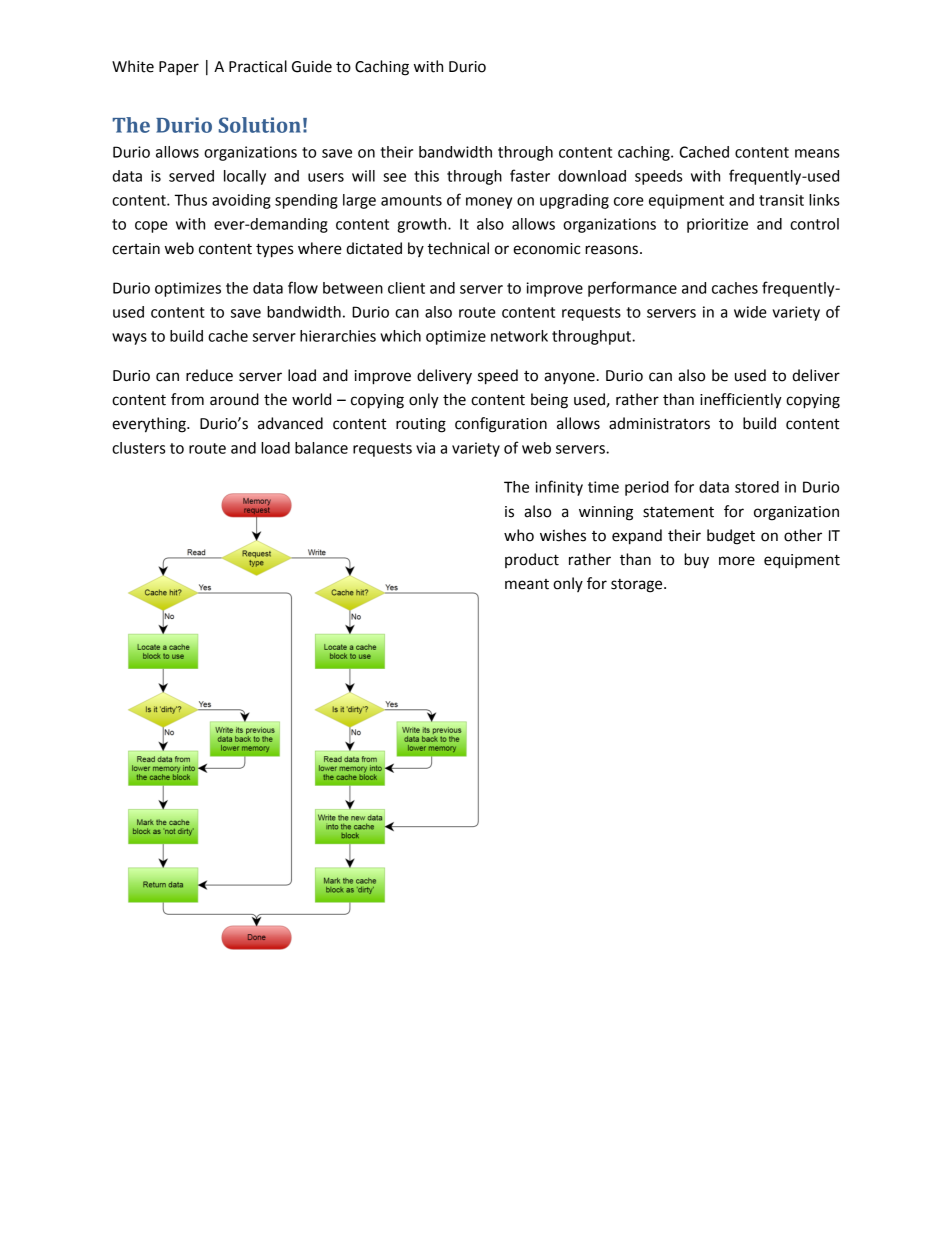  I want to click on Guide, so click(312, 66).
